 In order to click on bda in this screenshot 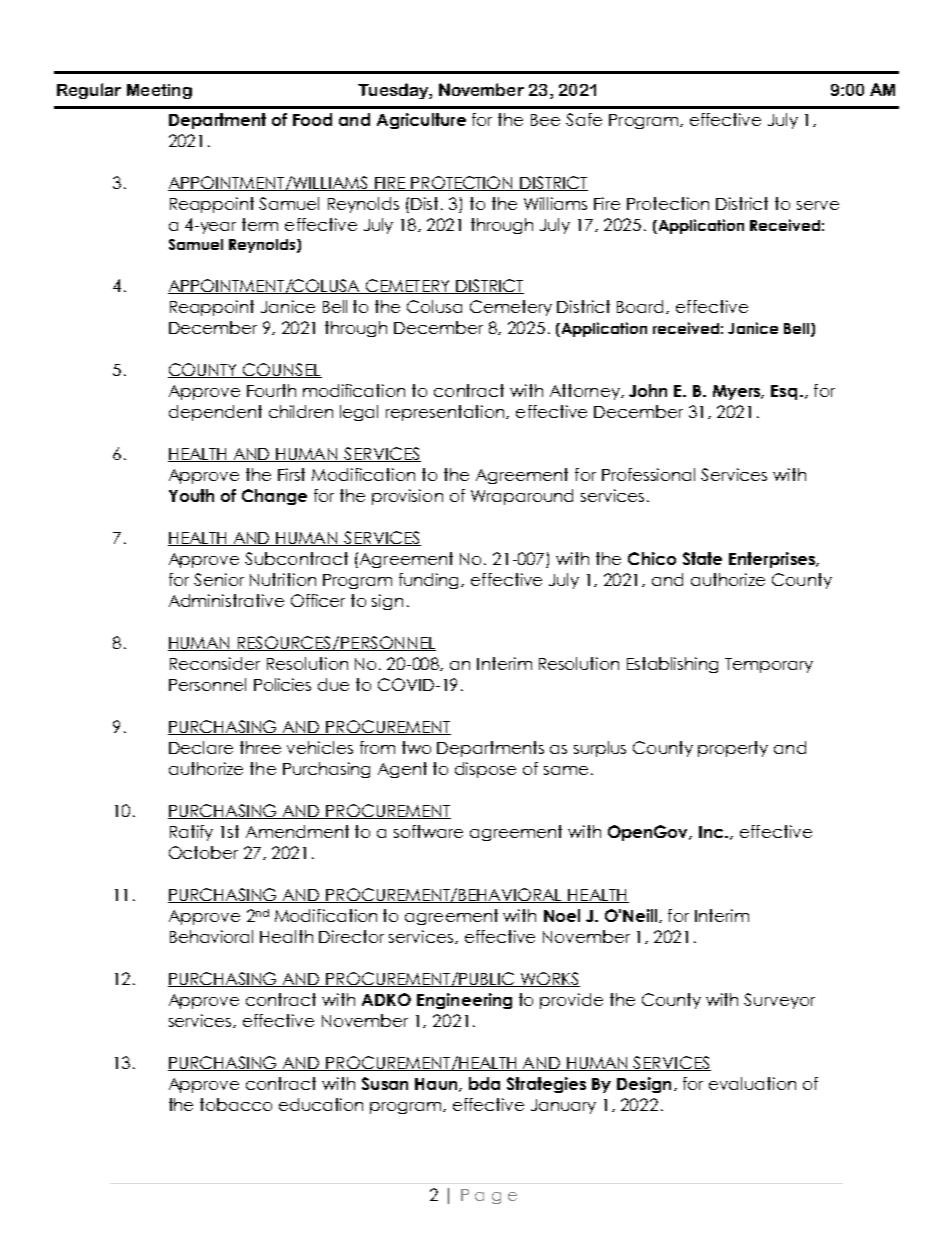, I will do `click(484, 1083)`.
